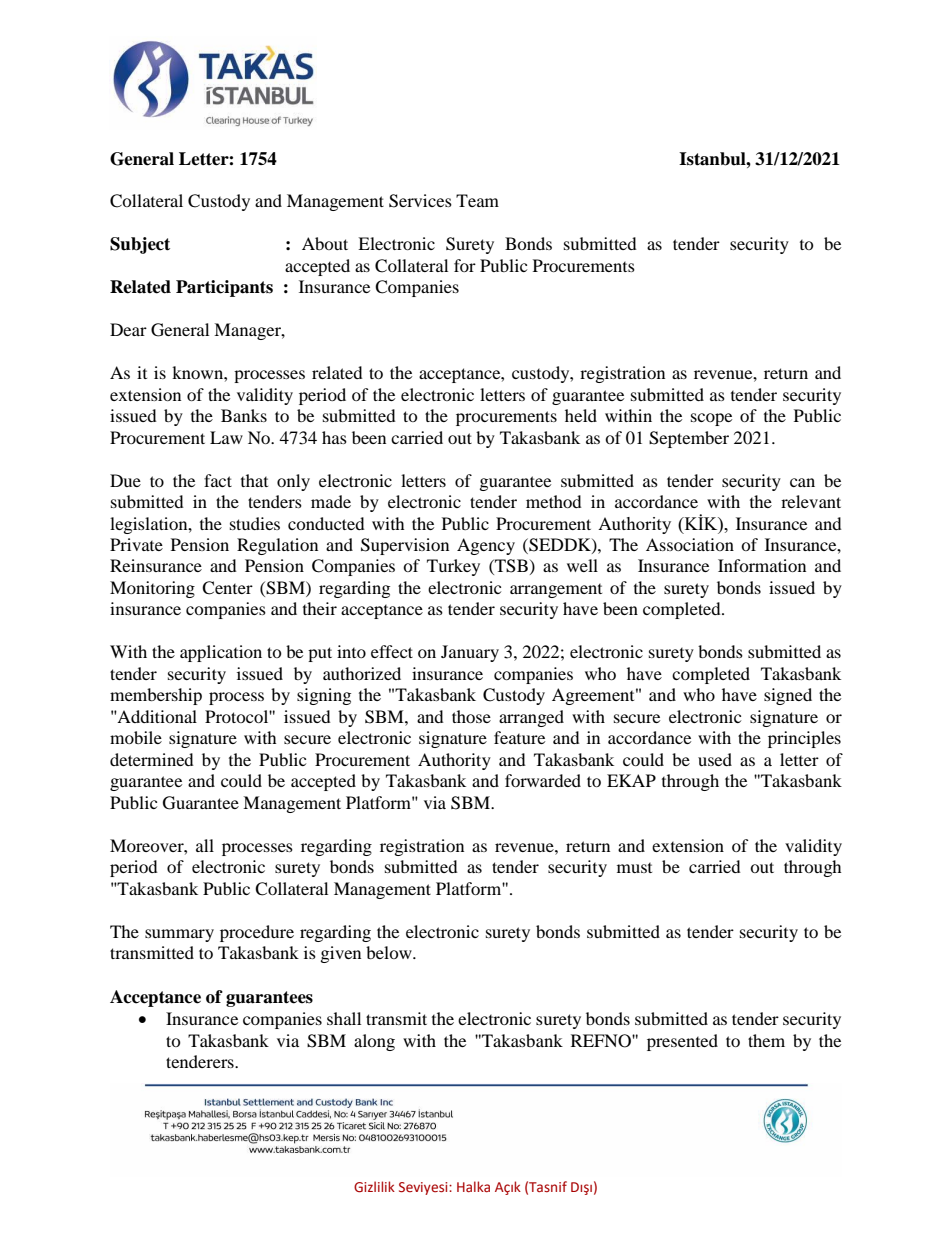 The height and width of the screenshot is (1233, 952). I want to click on Team, so click(477, 200).
